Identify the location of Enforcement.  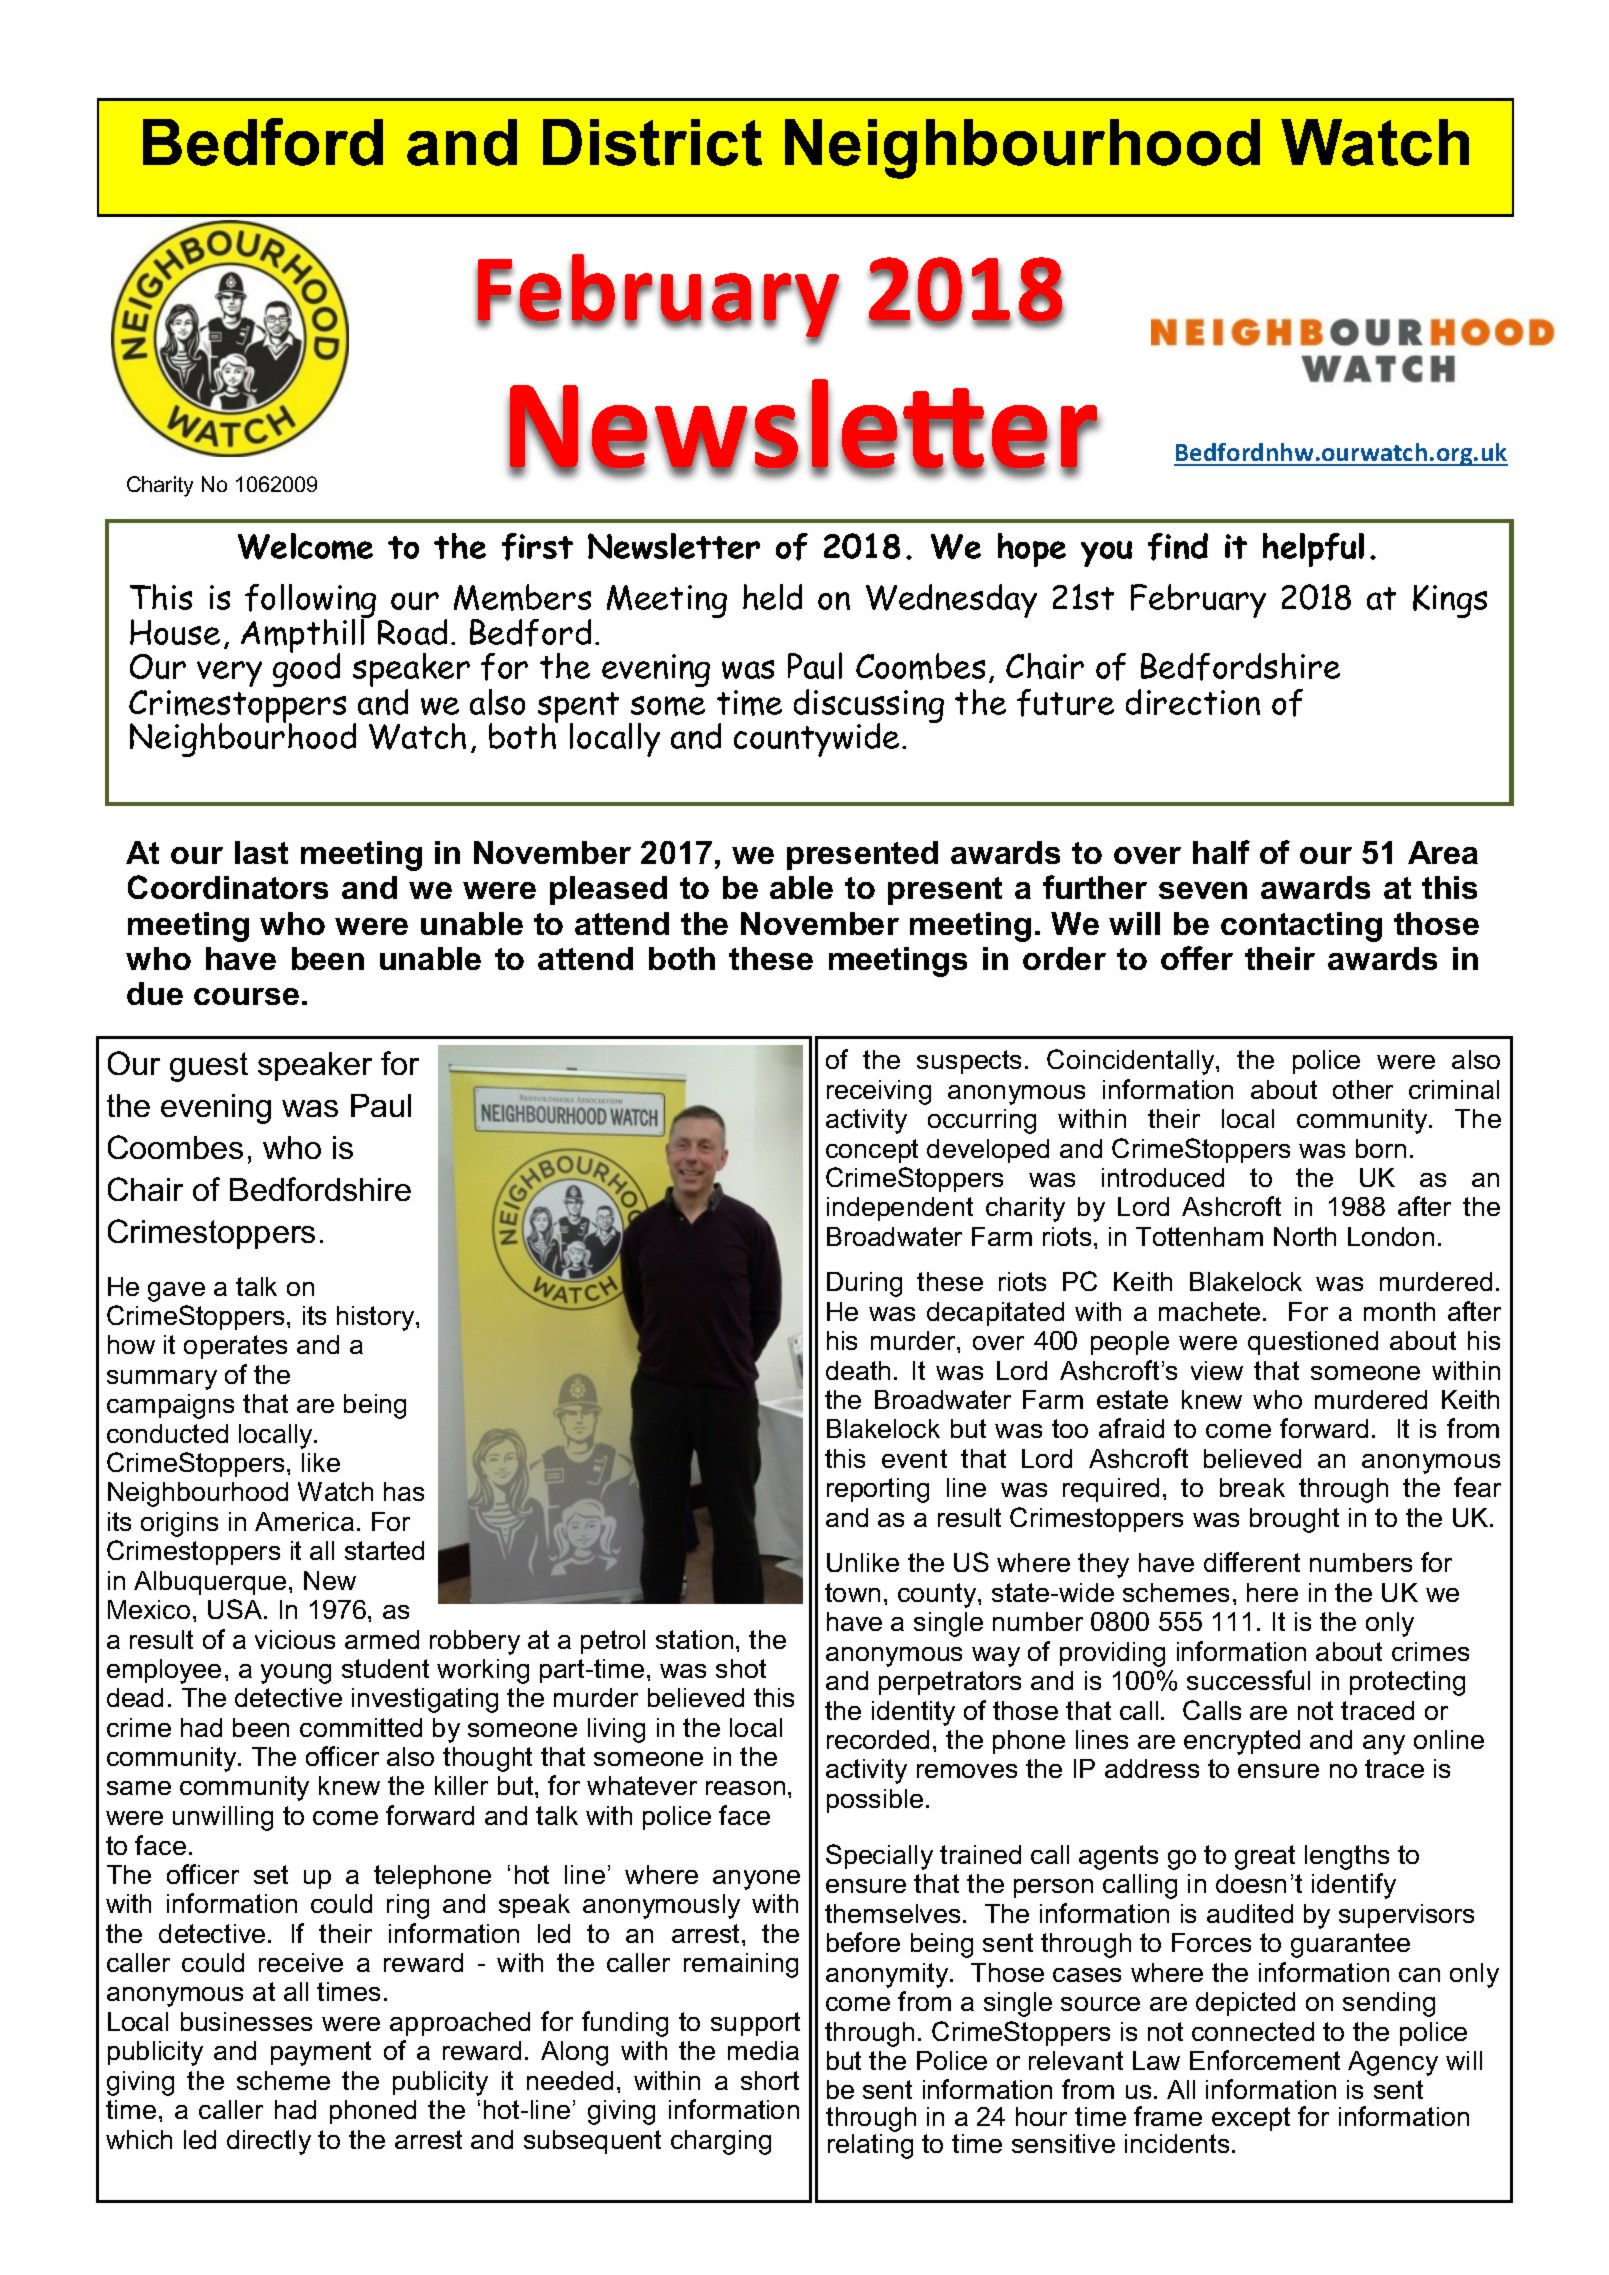
(1265, 2060).
